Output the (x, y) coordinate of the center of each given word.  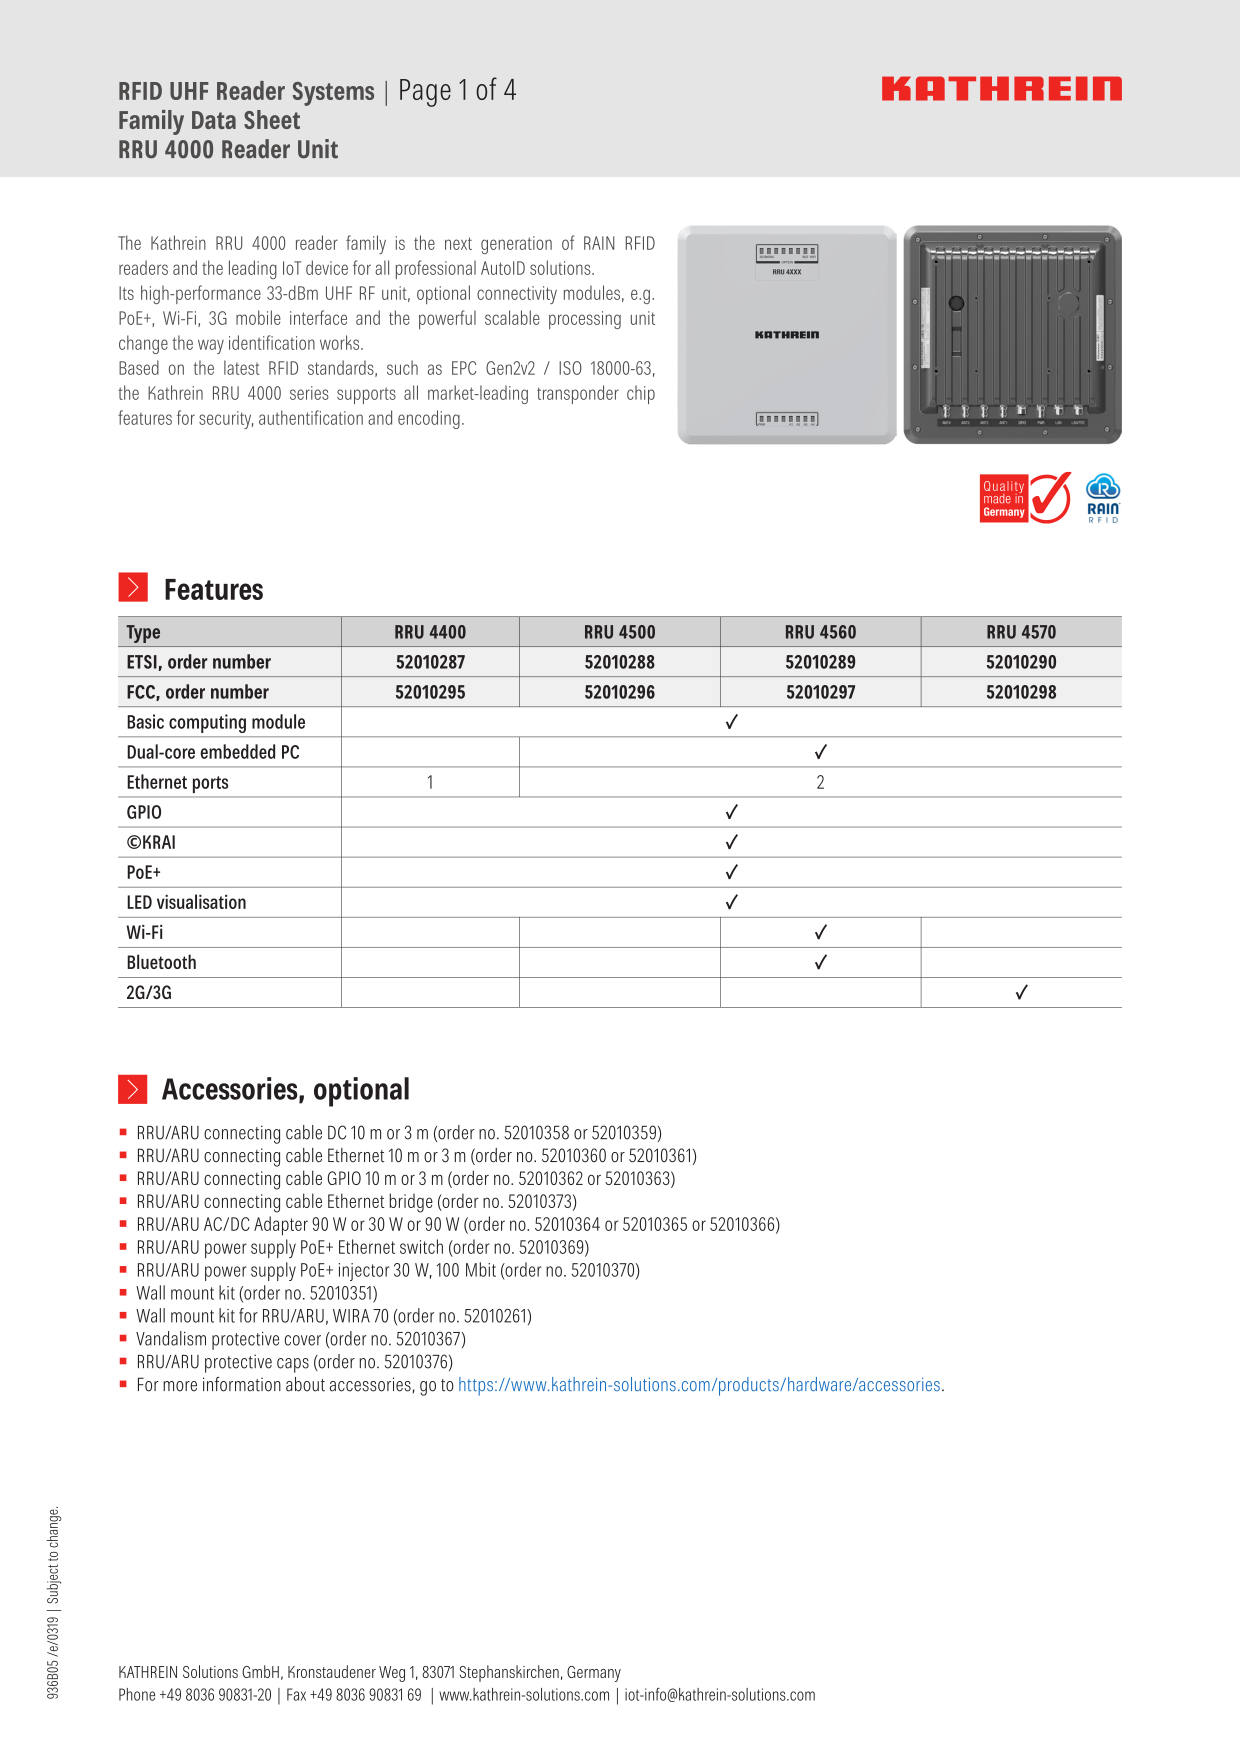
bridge (411, 1203)
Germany (594, 1674)
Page (425, 93)
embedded (237, 751)
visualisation (201, 901)
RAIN (599, 243)
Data (214, 120)
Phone (137, 1694)
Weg (392, 1674)
